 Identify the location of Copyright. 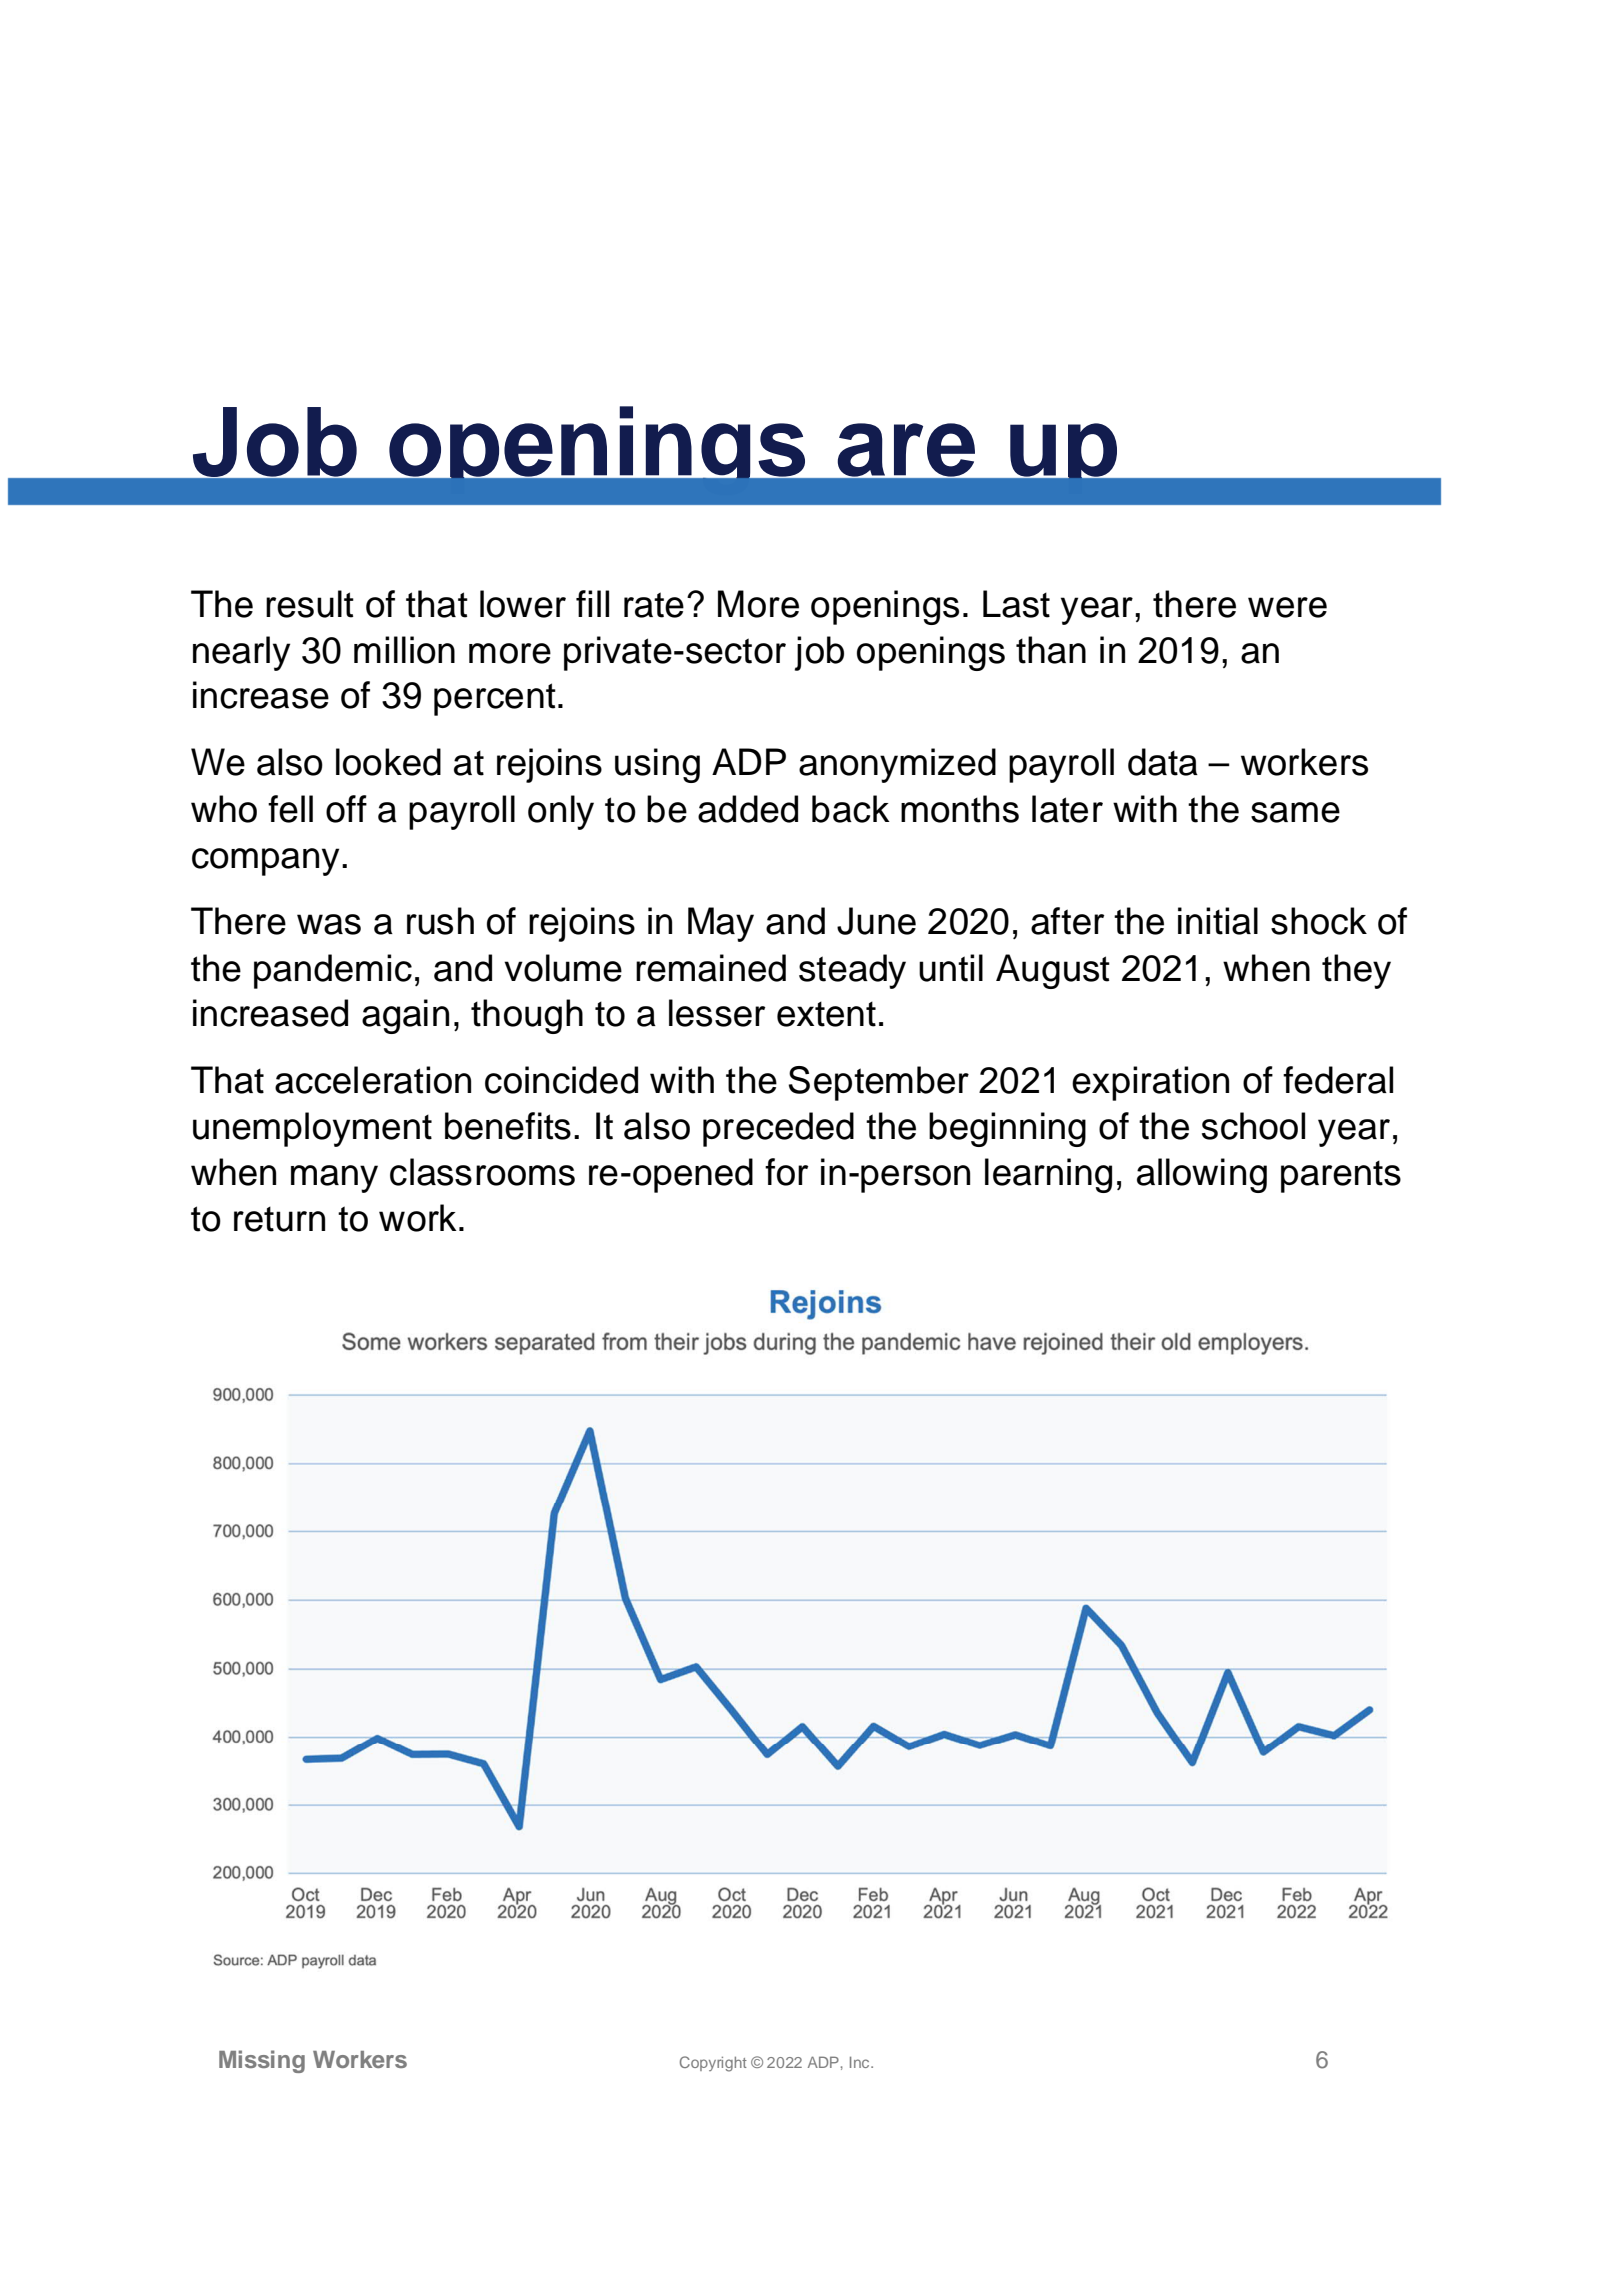
(713, 2064).
